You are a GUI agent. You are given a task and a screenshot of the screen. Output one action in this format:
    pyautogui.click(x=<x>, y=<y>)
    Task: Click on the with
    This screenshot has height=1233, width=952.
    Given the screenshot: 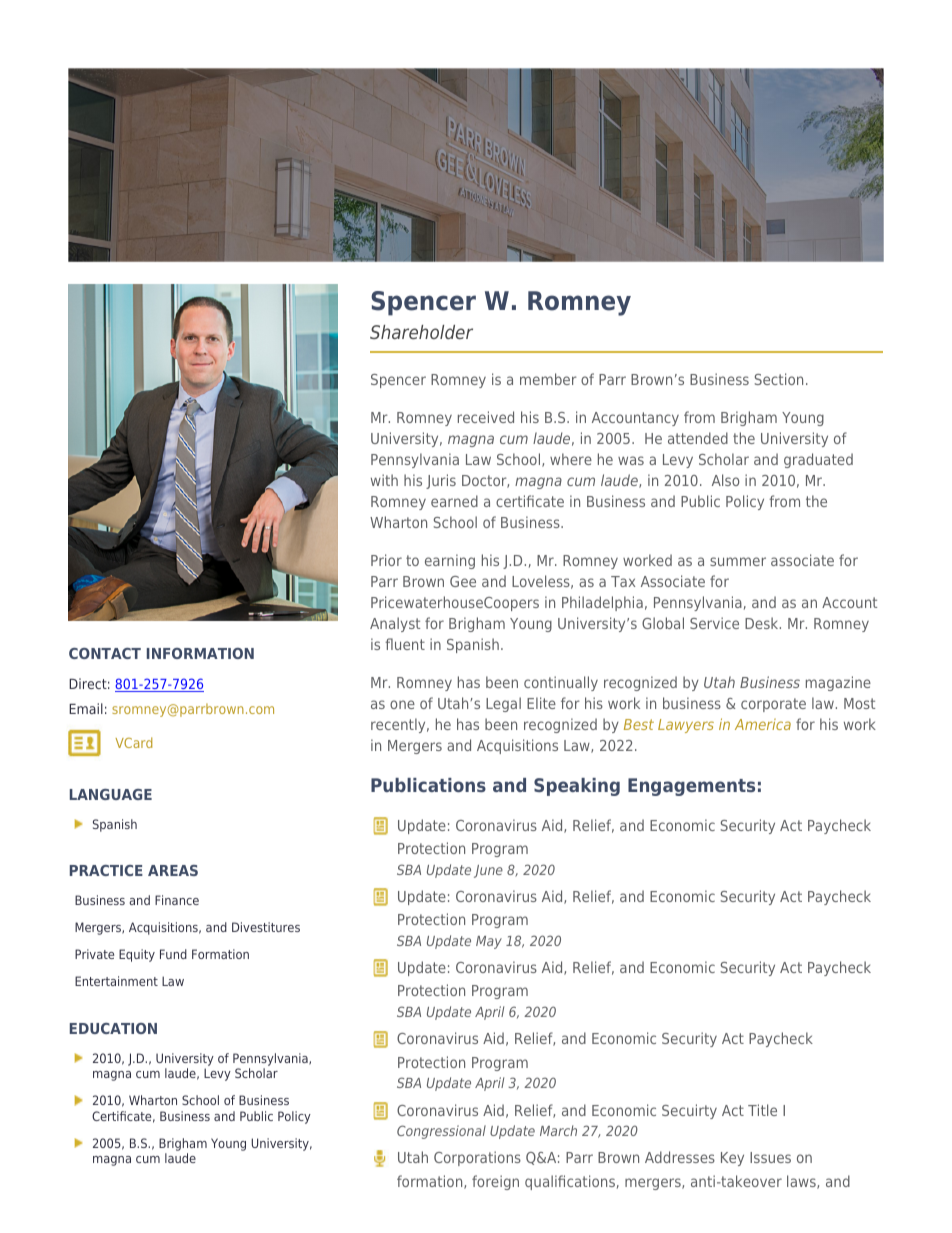 What is the action you would take?
    pyautogui.click(x=384, y=480)
